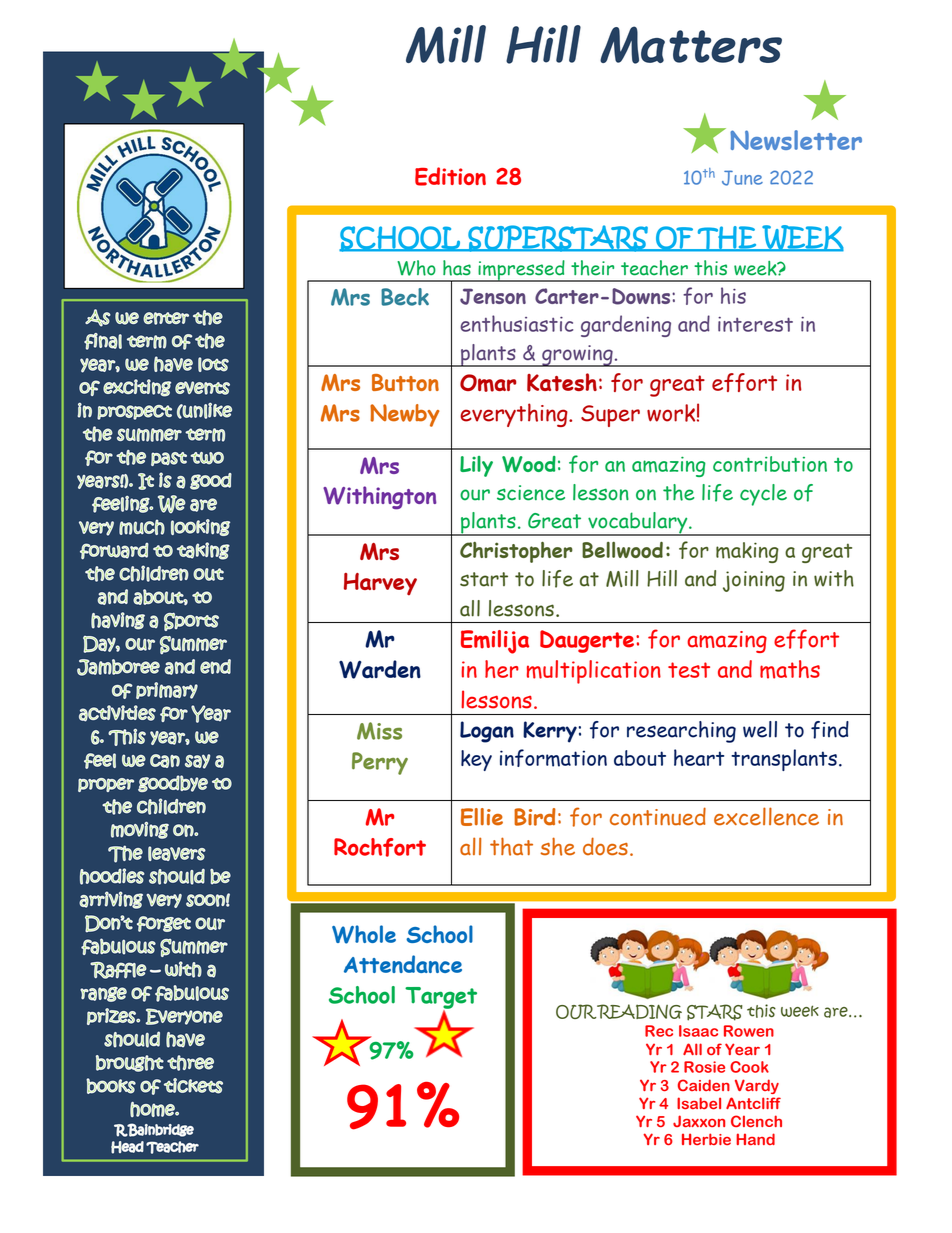 This screenshot has height=1233, width=952. Describe the element at coordinates (659, 1031) in the screenshot. I see `Rec` at that location.
